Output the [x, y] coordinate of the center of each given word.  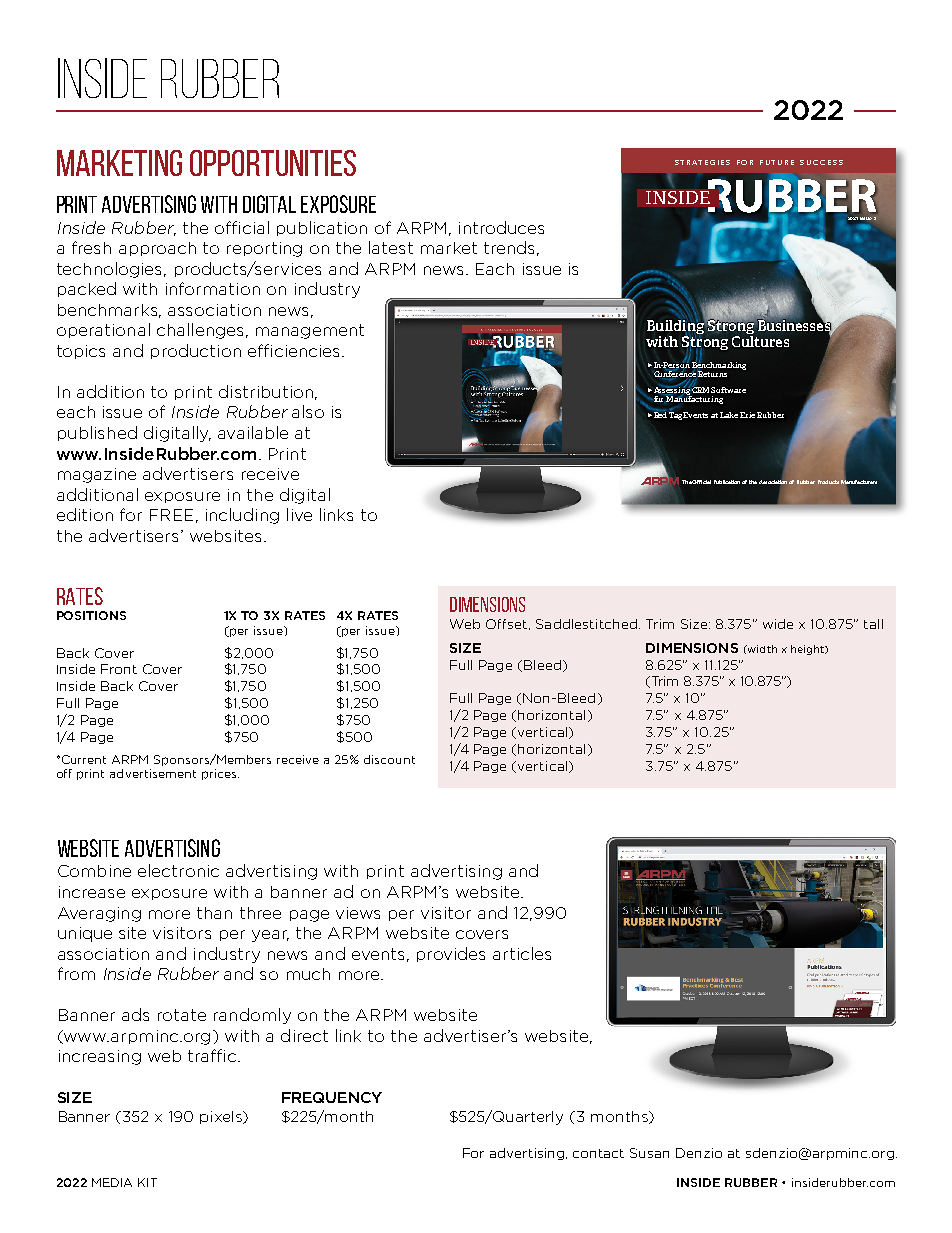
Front [119, 669]
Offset [508, 624]
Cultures [760, 341]
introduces [501, 227]
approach [157, 249]
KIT [147, 1182]
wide [778, 624]
